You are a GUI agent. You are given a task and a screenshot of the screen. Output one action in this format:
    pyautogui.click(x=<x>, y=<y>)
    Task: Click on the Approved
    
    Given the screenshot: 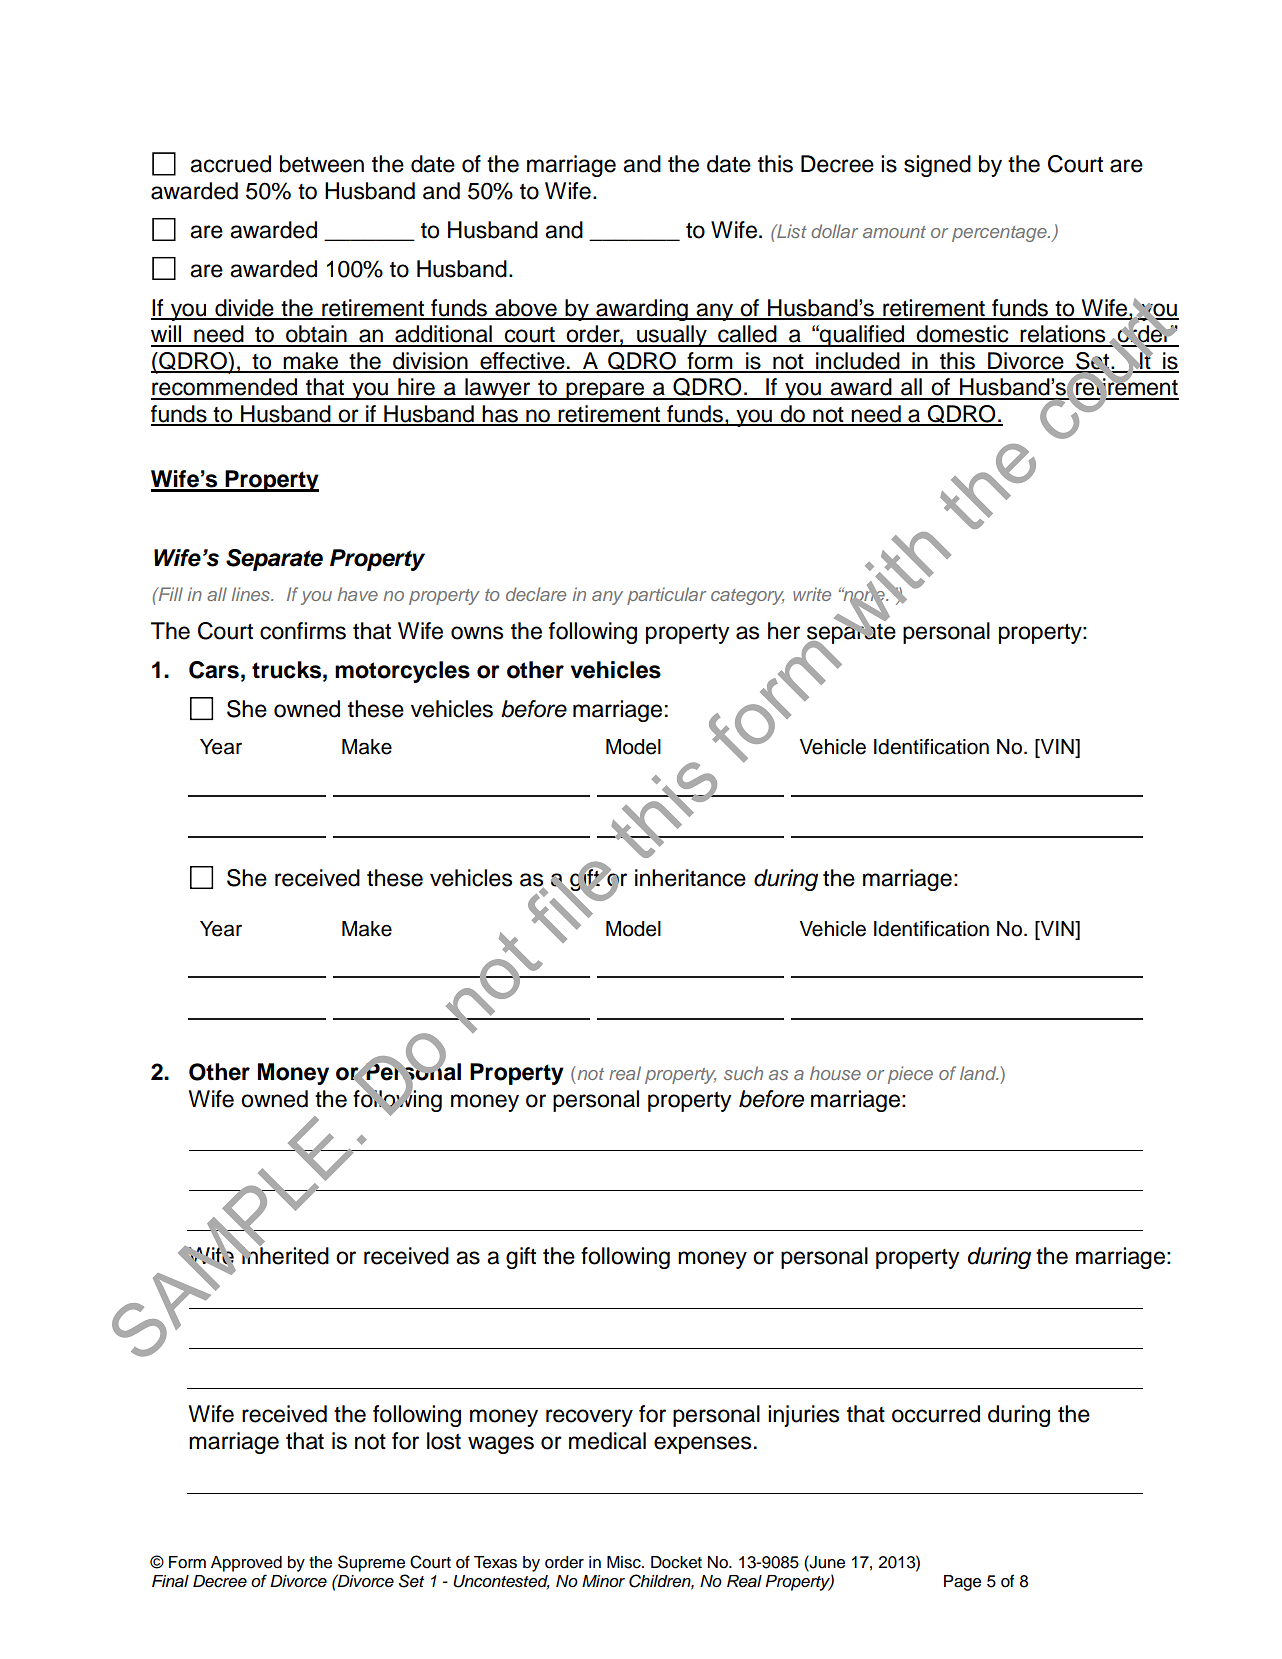 What is the action you would take?
    pyautogui.click(x=246, y=1564)
